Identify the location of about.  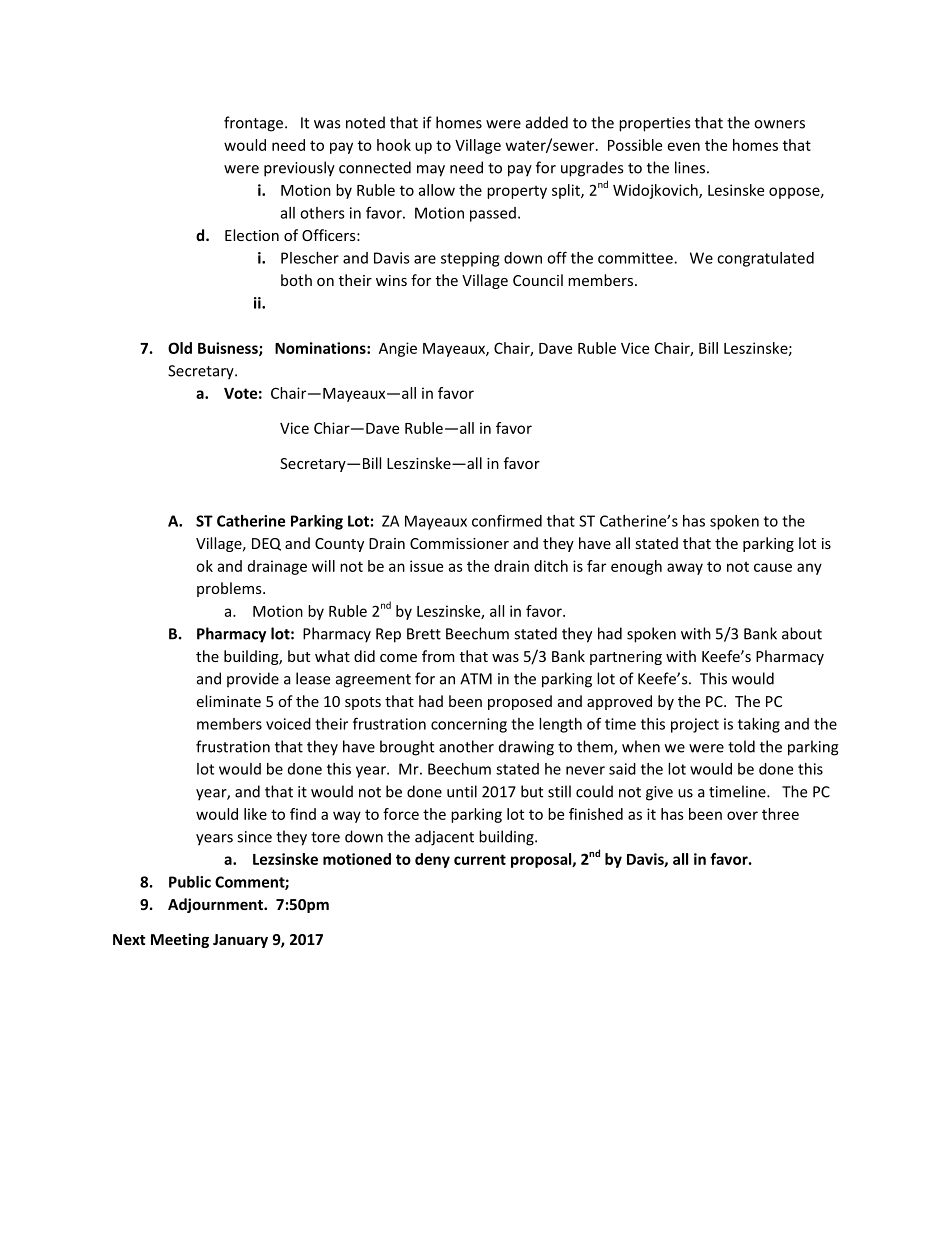
(802, 633).
